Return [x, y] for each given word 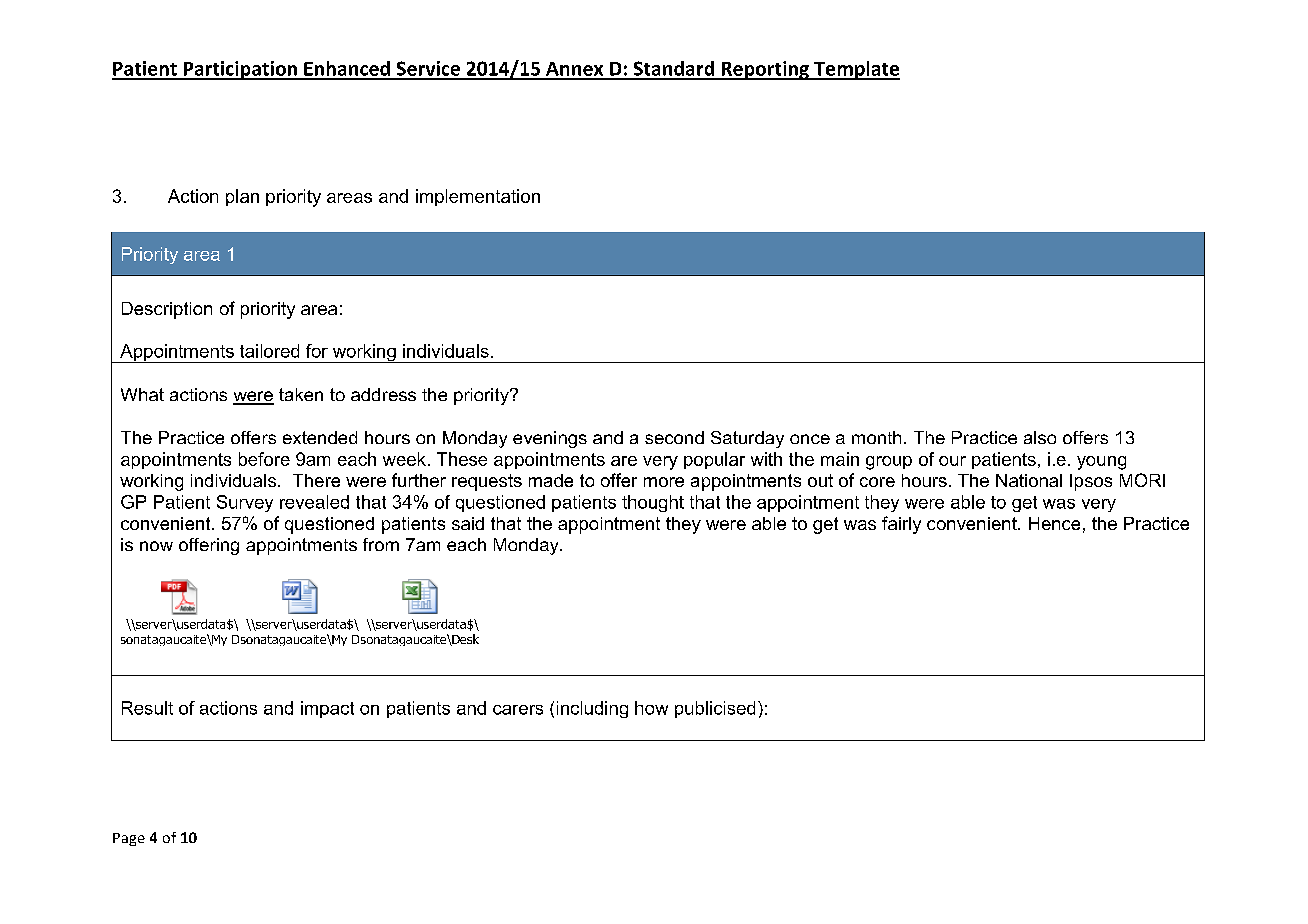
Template [856, 70]
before [264, 459]
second [674, 437]
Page [129, 839]
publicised [715, 709]
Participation [240, 70]
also [1040, 437]
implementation [478, 197]
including [592, 709]
